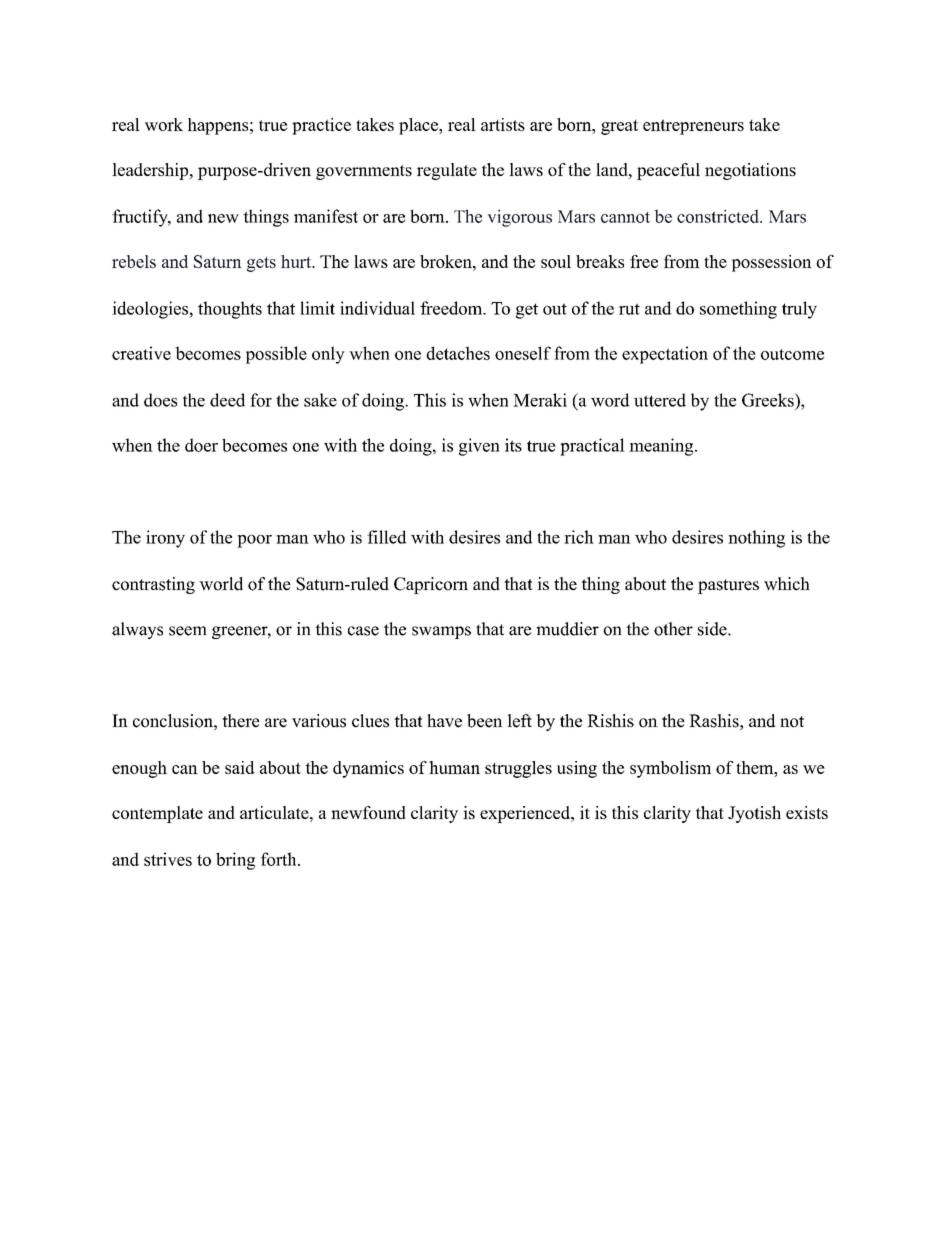 This screenshot has width=952, height=1233. What do you see at coordinates (235, 861) in the screenshot?
I see `bring` at bounding box center [235, 861].
